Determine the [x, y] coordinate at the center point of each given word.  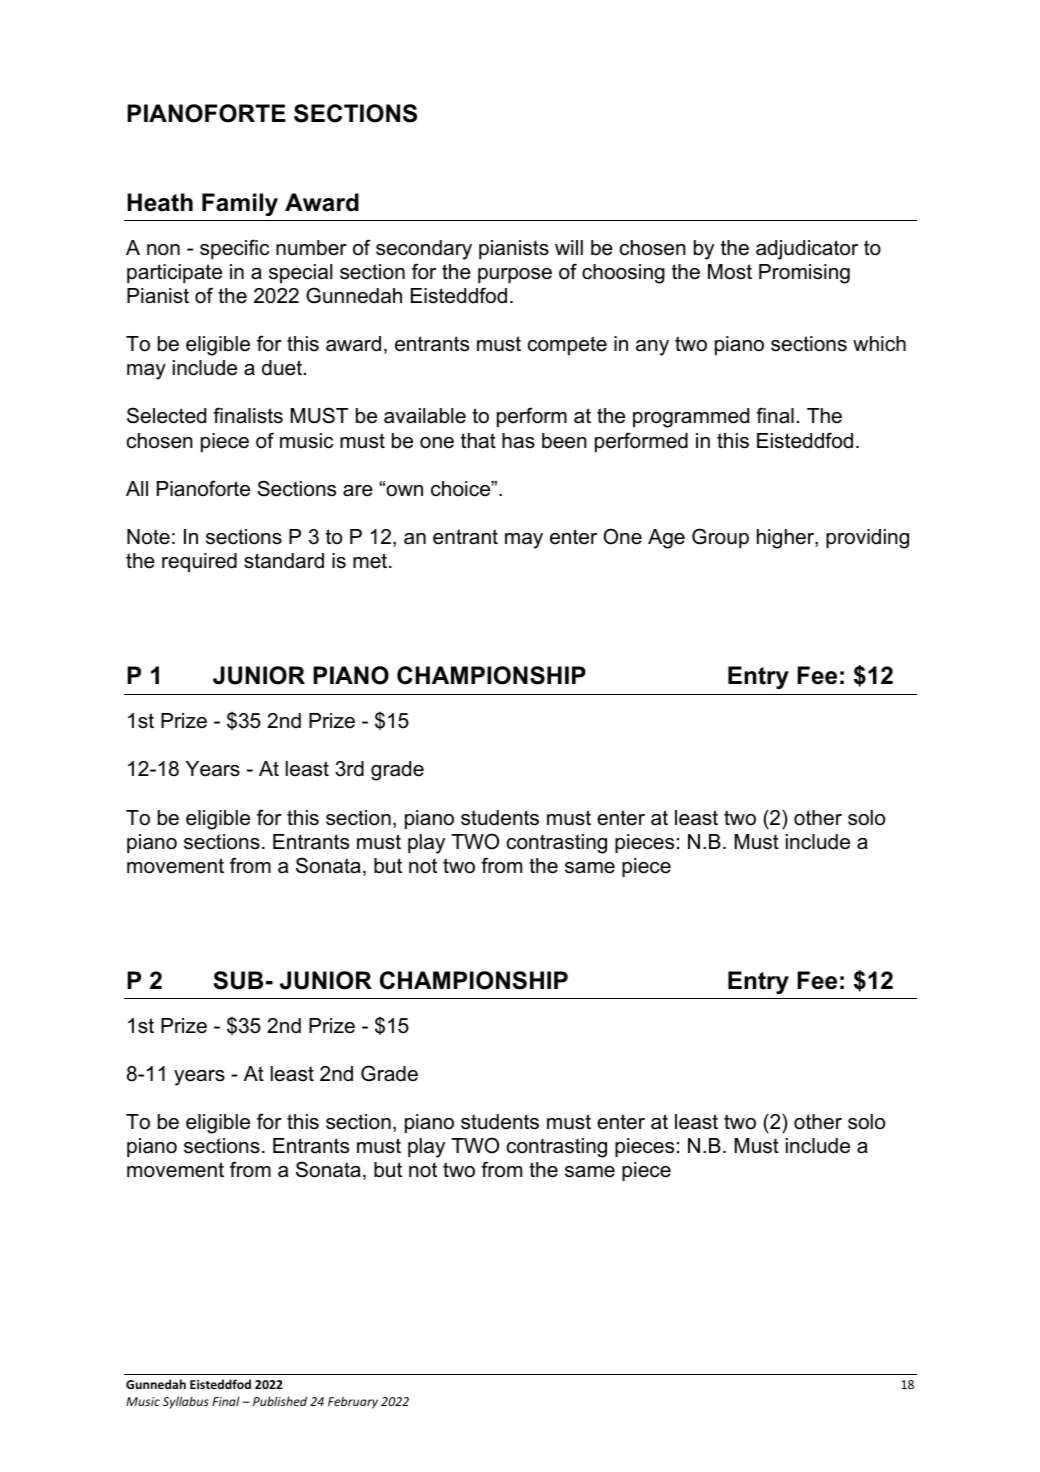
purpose [515, 275]
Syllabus [186, 1402]
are [358, 491]
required [199, 562]
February [353, 1402]
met [371, 561]
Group [720, 538]
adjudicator [807, 250]
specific [234, 249]
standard [284, 561]
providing [867, 539]
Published [280, 1401]
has [518, 441]
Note [148, 537]
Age [666, 539]
